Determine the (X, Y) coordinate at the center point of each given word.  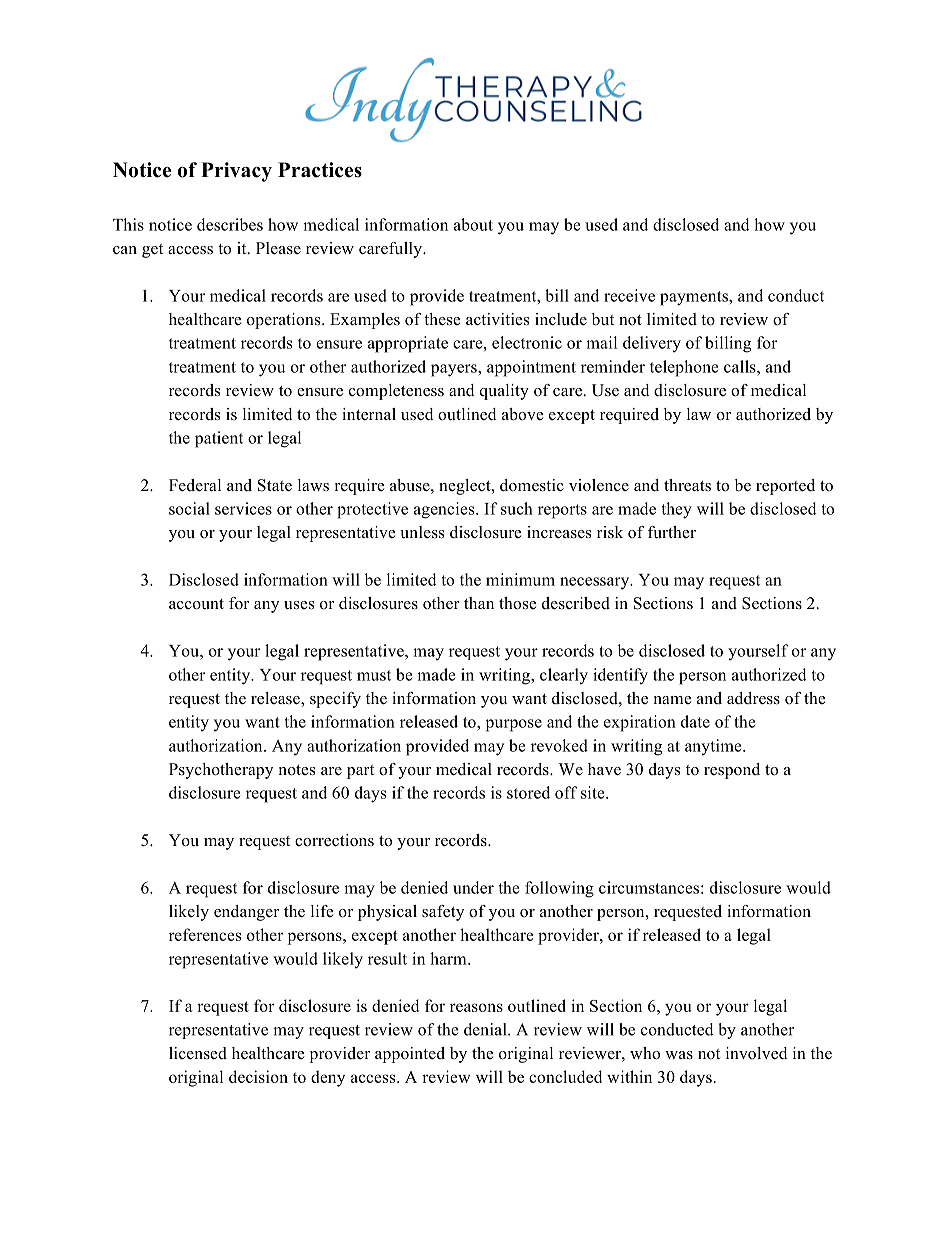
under (473, 887)
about (473, 224)
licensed (198, 1053)
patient (219, 439)
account (196, 604)
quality (504, 392)
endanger (246, 913)
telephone (684, 368)
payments (695, 298)
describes (230, 224)
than (479, 603)
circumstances (649, 887)
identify (620, 676)
